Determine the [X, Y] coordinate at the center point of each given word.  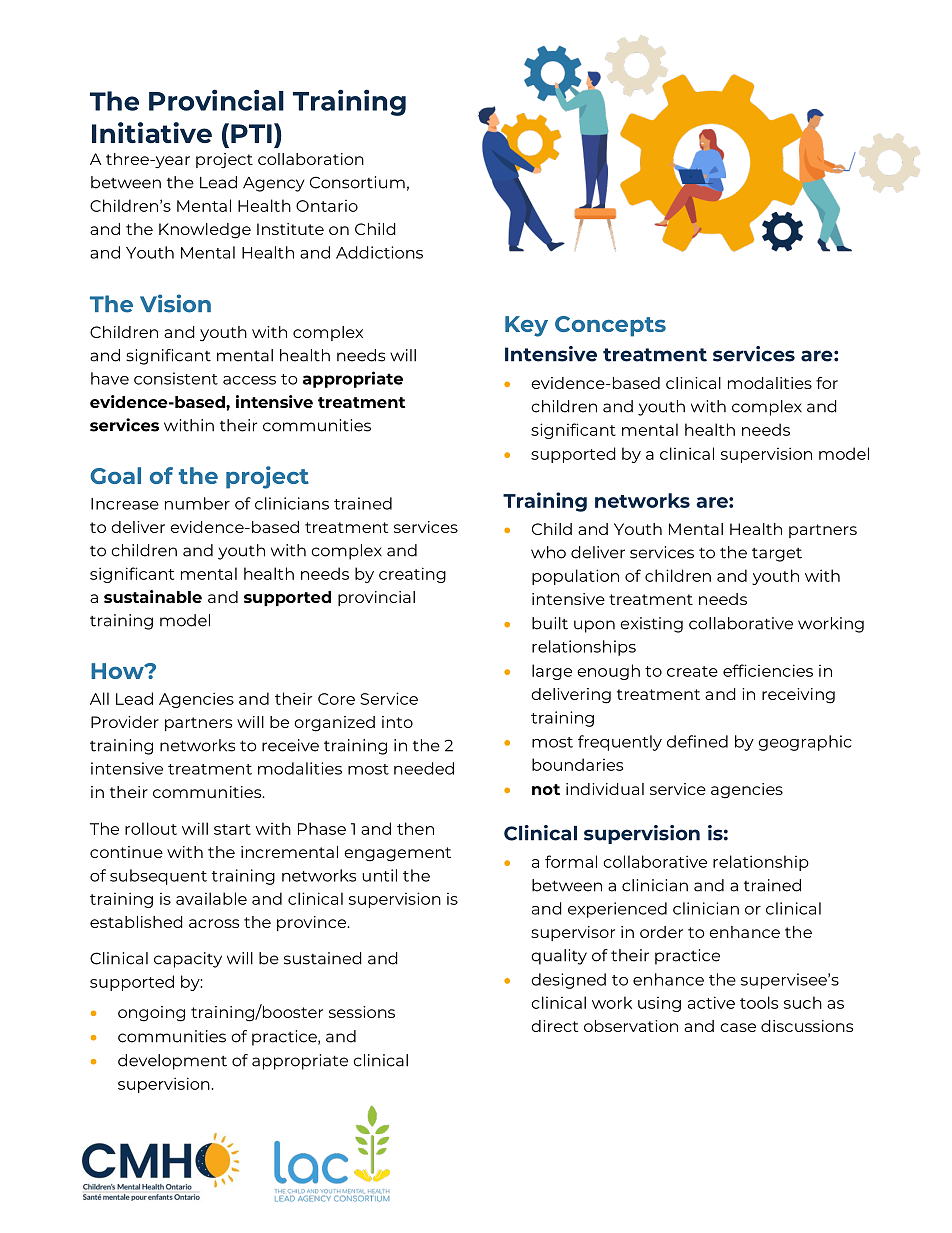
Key [526, 326]
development [172, 1062]
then [415, 828]
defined [697, 741]
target [777, 555]
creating [412, 575]
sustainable [153, 596]
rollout [151, 828]
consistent [176, 378]
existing [651, 625]
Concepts [610, 326]
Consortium [357, 182]
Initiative [152, 132]
